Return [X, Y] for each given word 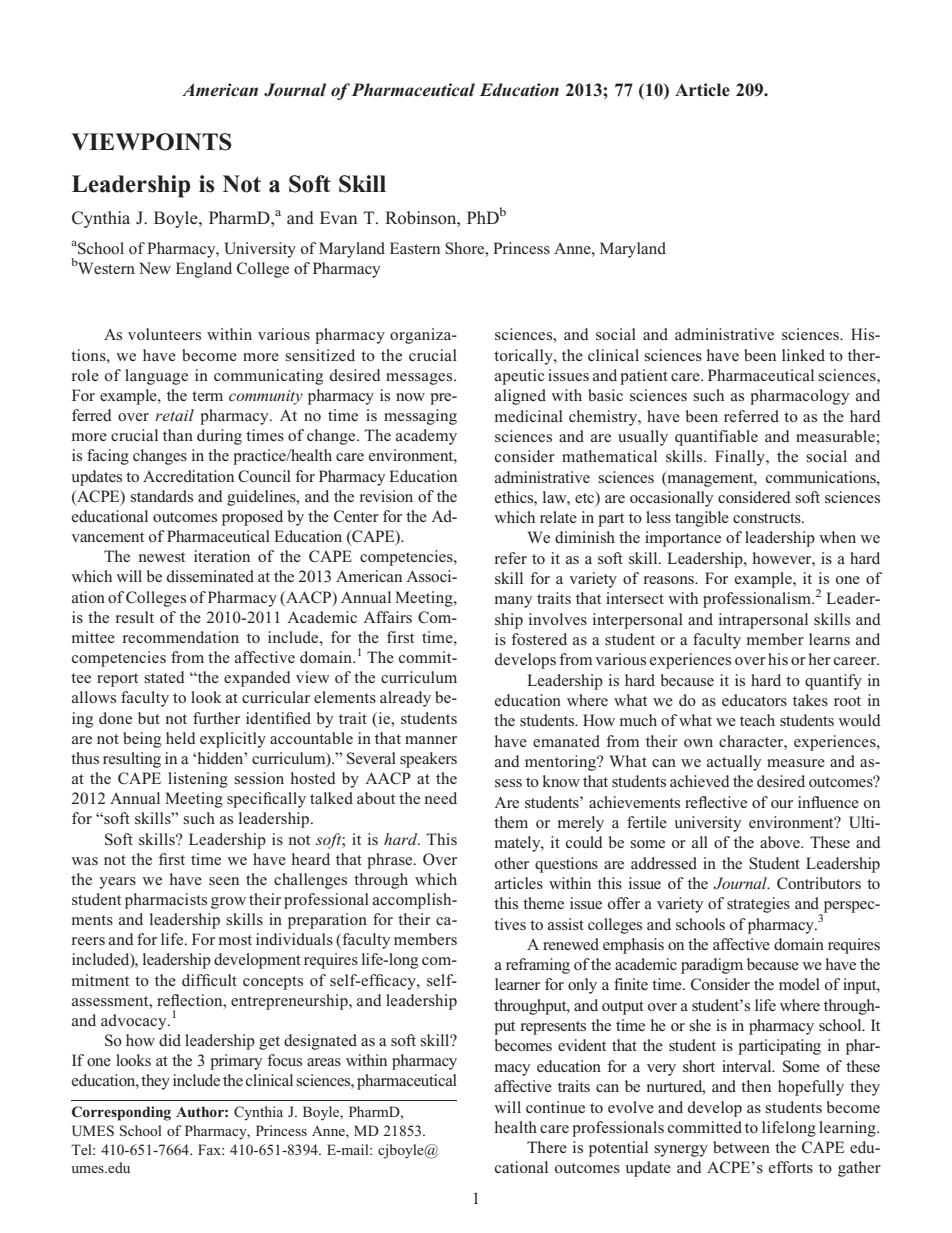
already [405, 699]
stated [164, 677]
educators [754, 700]
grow [228, 903]
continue [555, 1107]
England [204, 270]
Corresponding [121, 1113]
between [741, 1147]
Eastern [415, 248]
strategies [758, 905]
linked [803, 355]
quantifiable [716, 438]
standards [161, 496]
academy [426, 437]
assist [566, 924]
